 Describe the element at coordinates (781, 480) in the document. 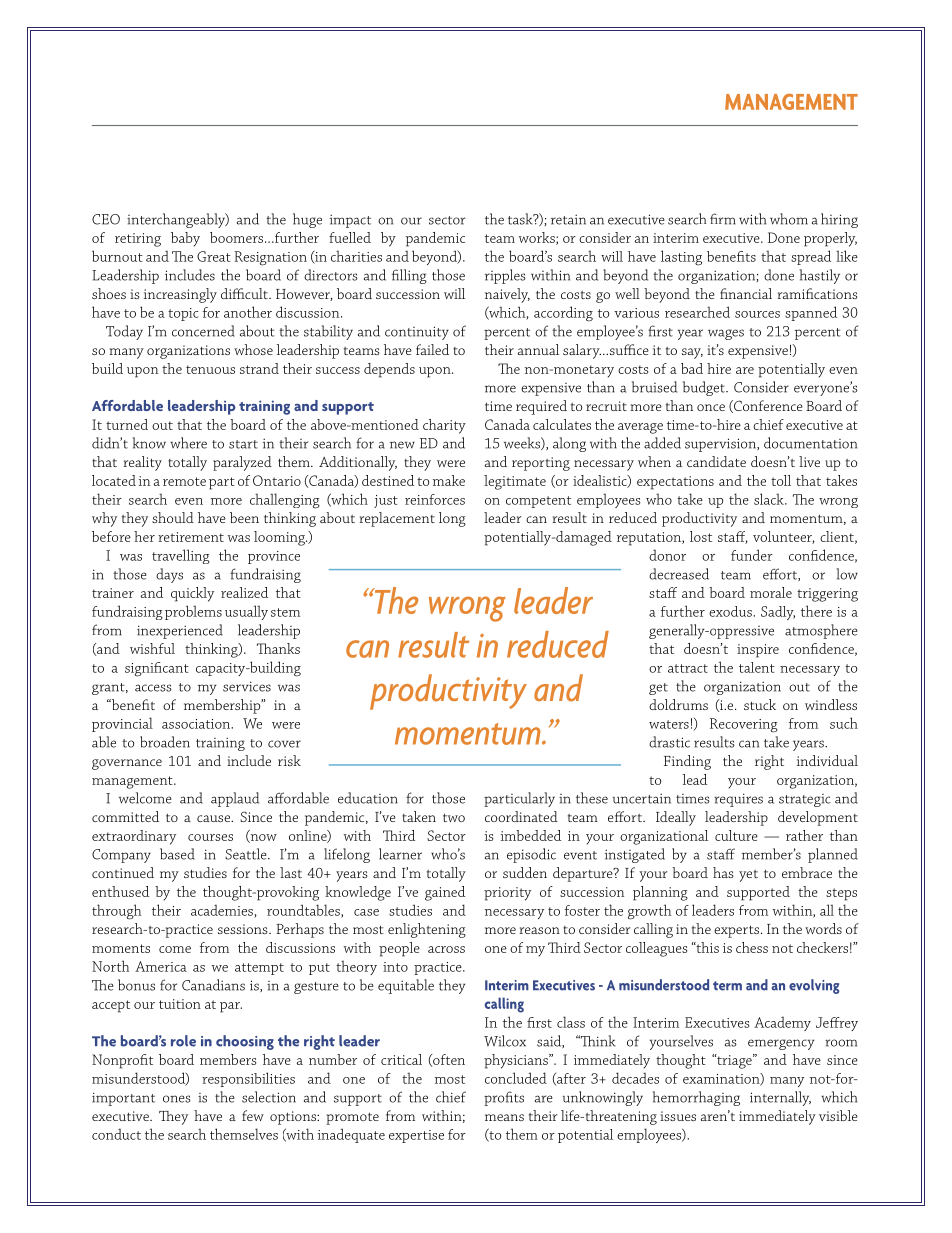

I see `toll` at that location.
